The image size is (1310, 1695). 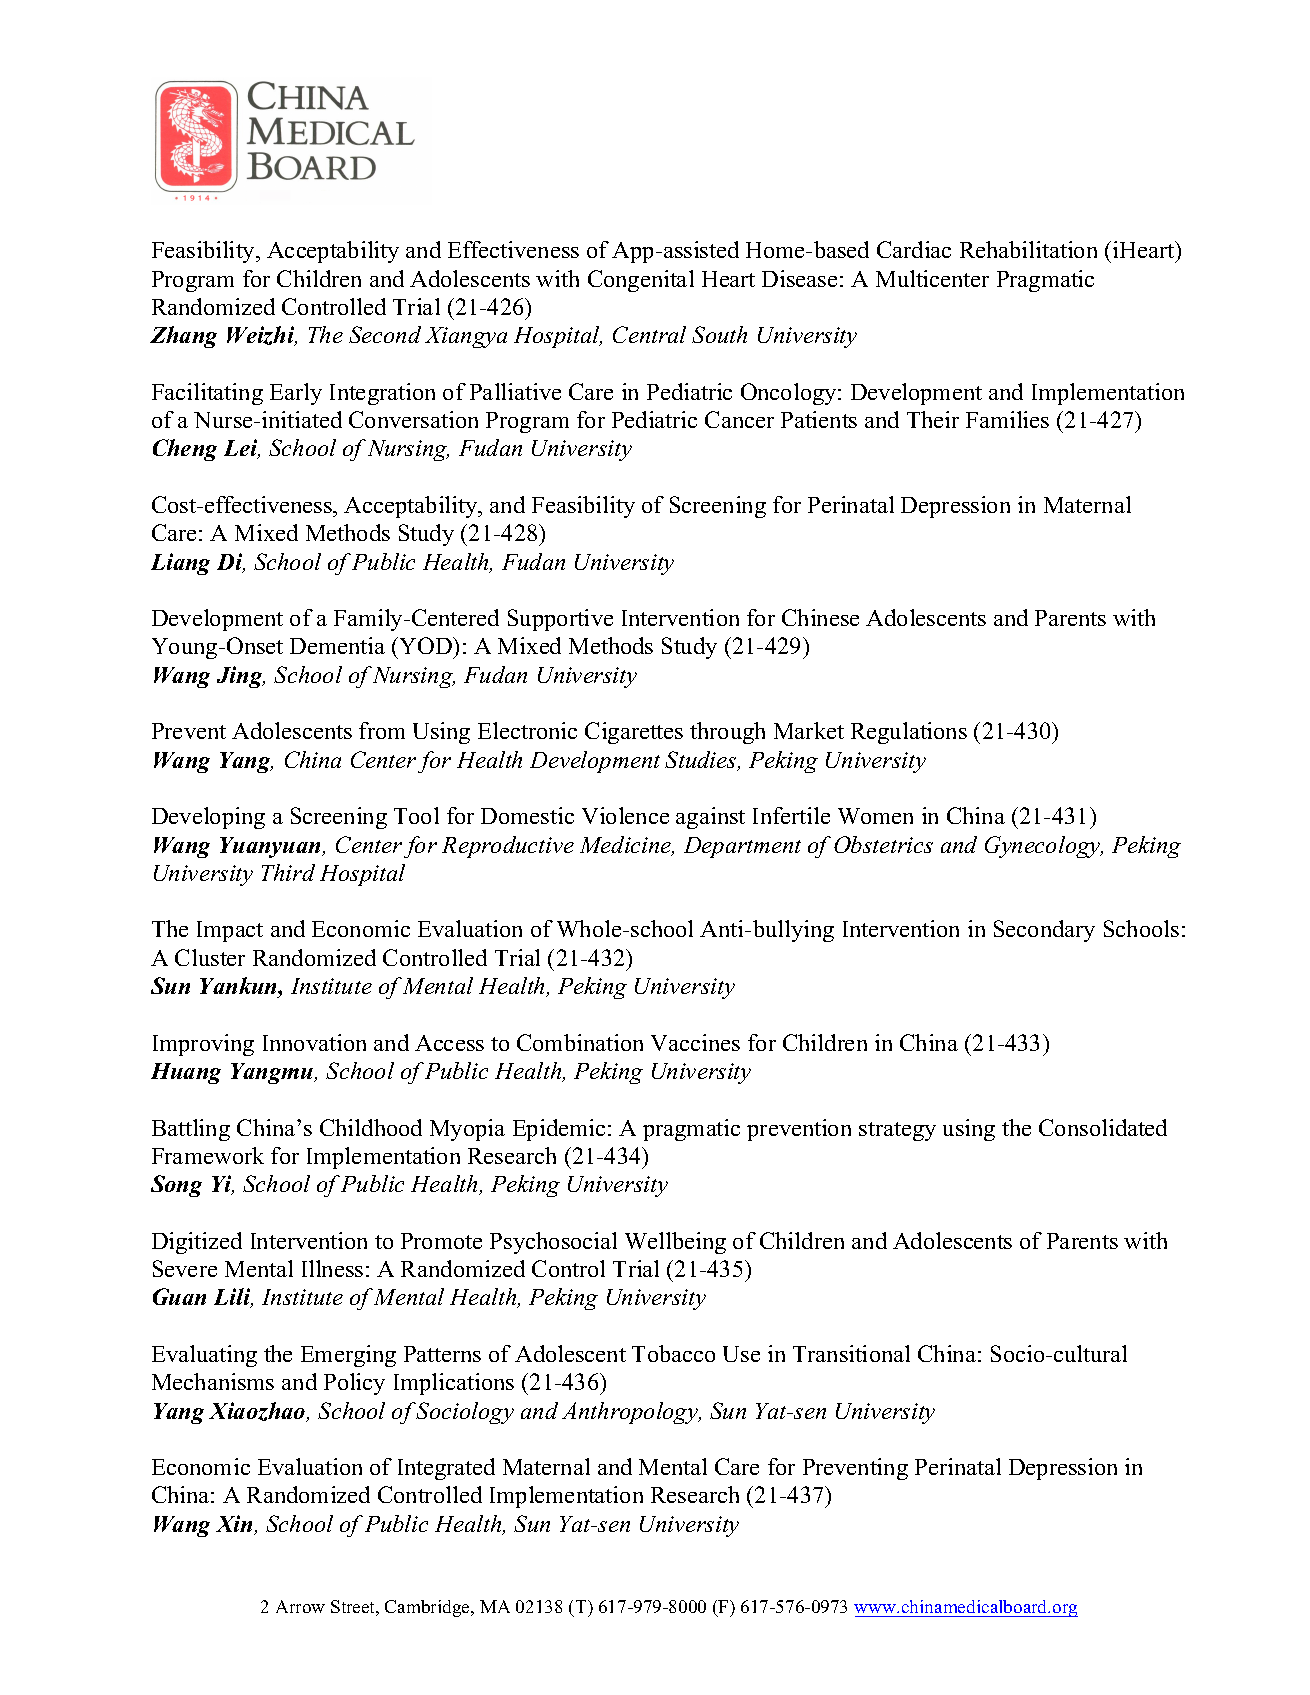 What do you see at coordinates (1044, 847) in the screenshot?
I see `Gynecology` at bounding box center [1044, 847].
